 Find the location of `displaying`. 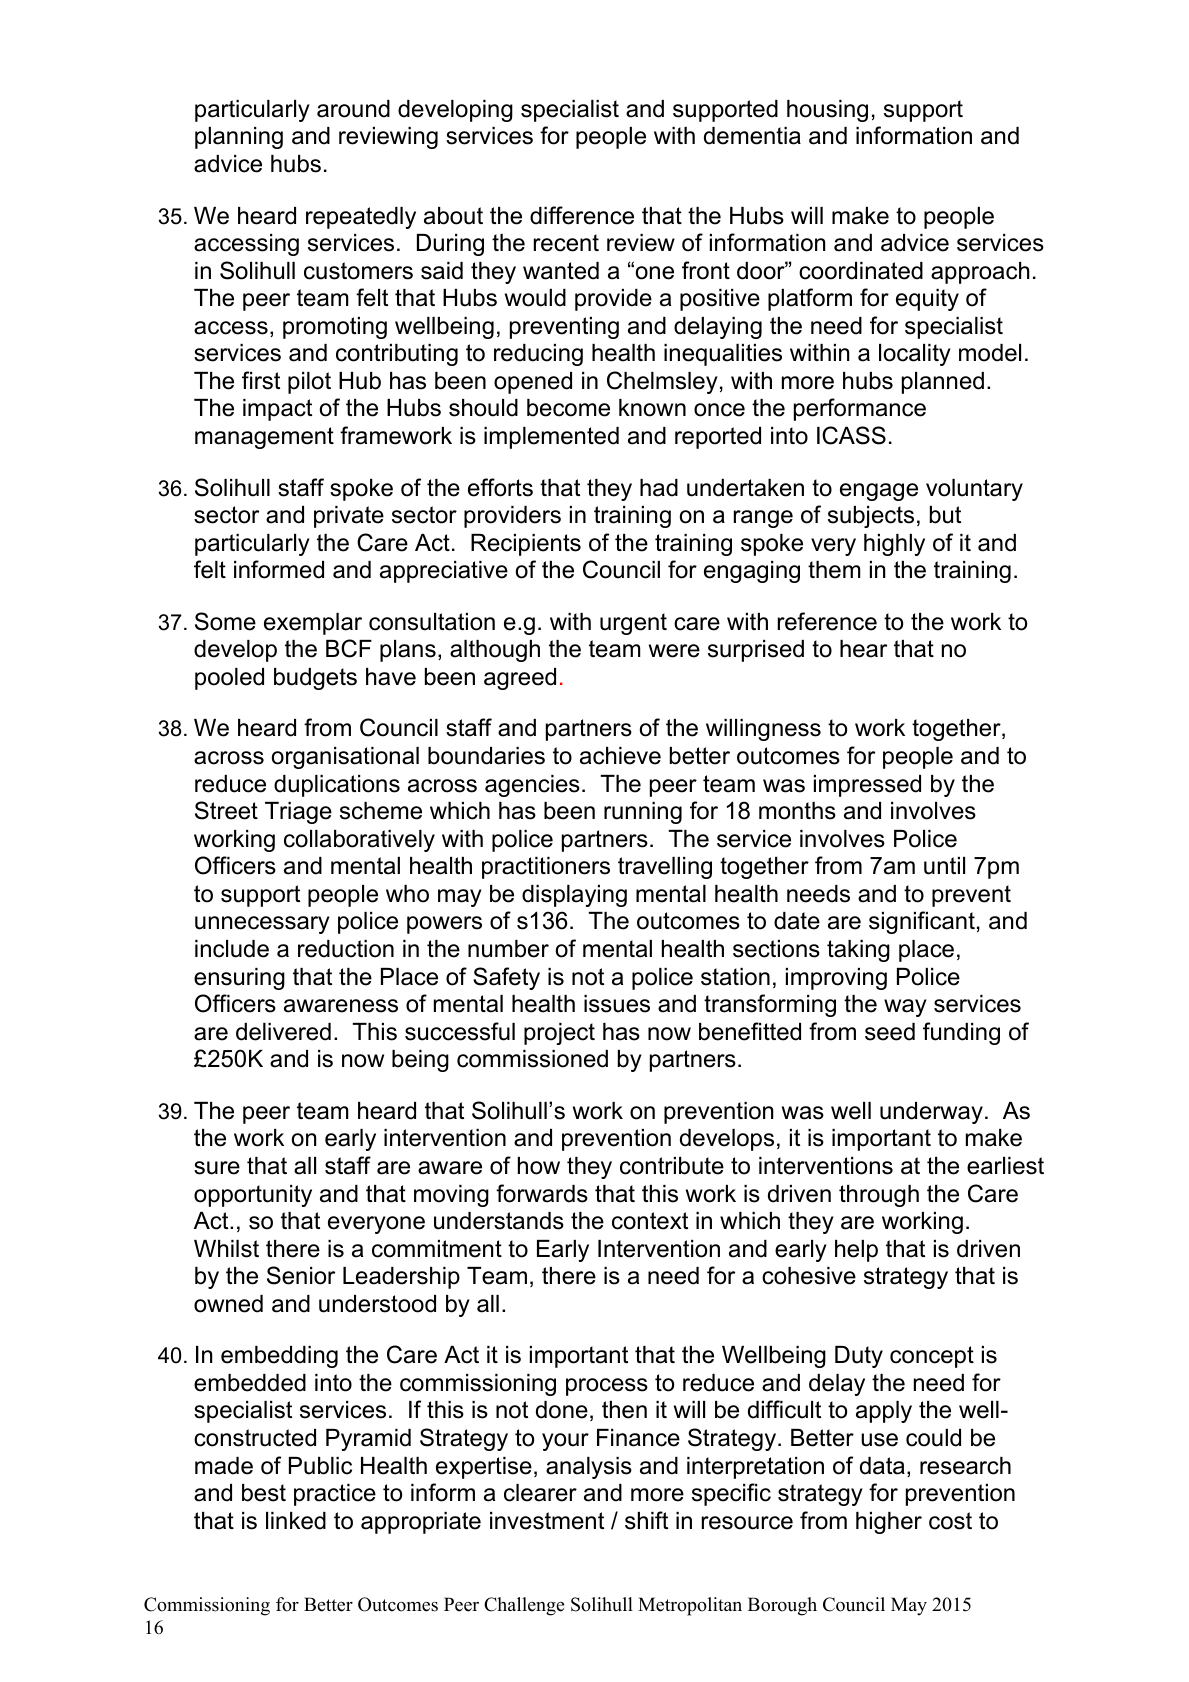

displaying is located at coordinates (574, 896).
